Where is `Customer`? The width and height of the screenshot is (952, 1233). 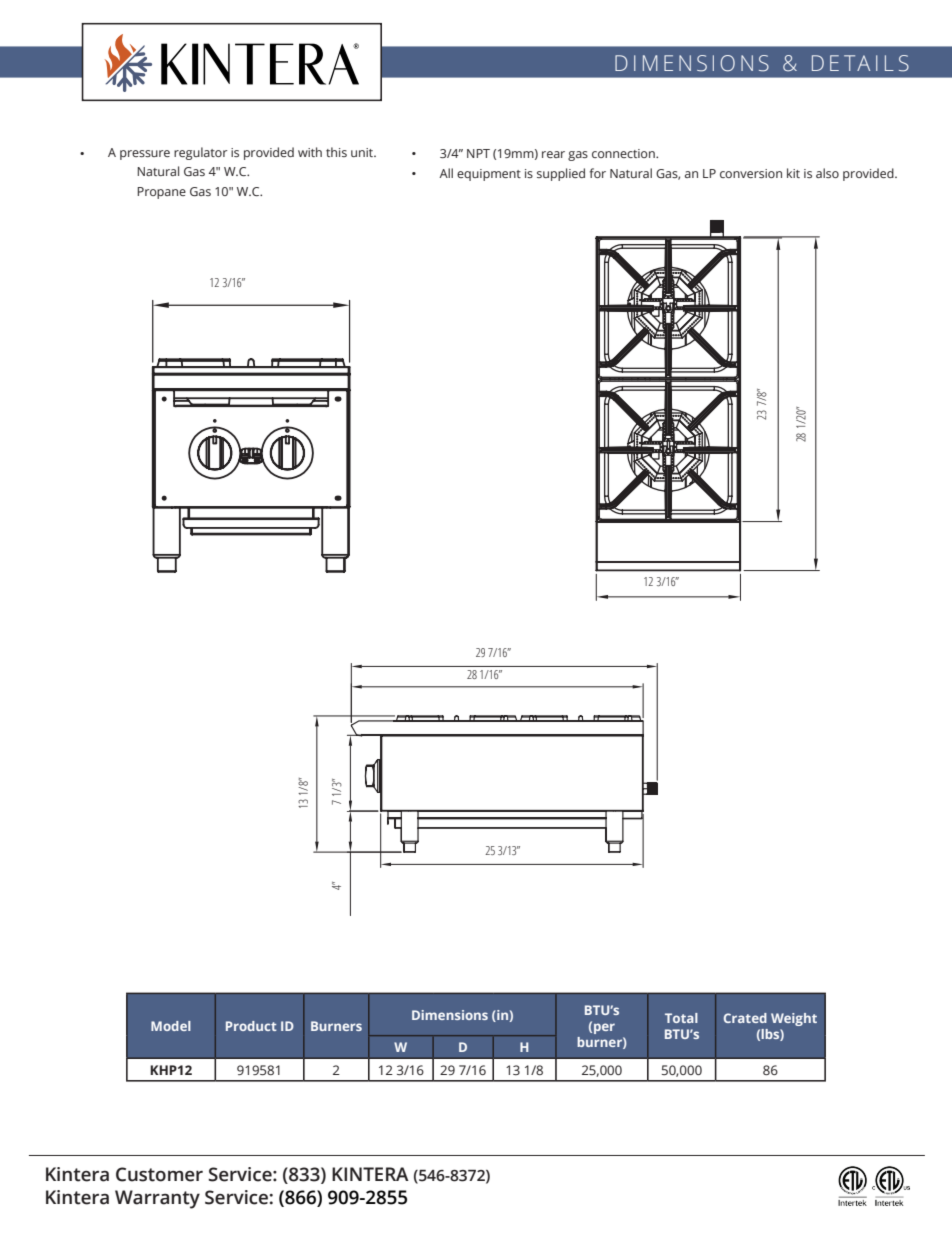
Customer is located at coordinates (159, 1174).
